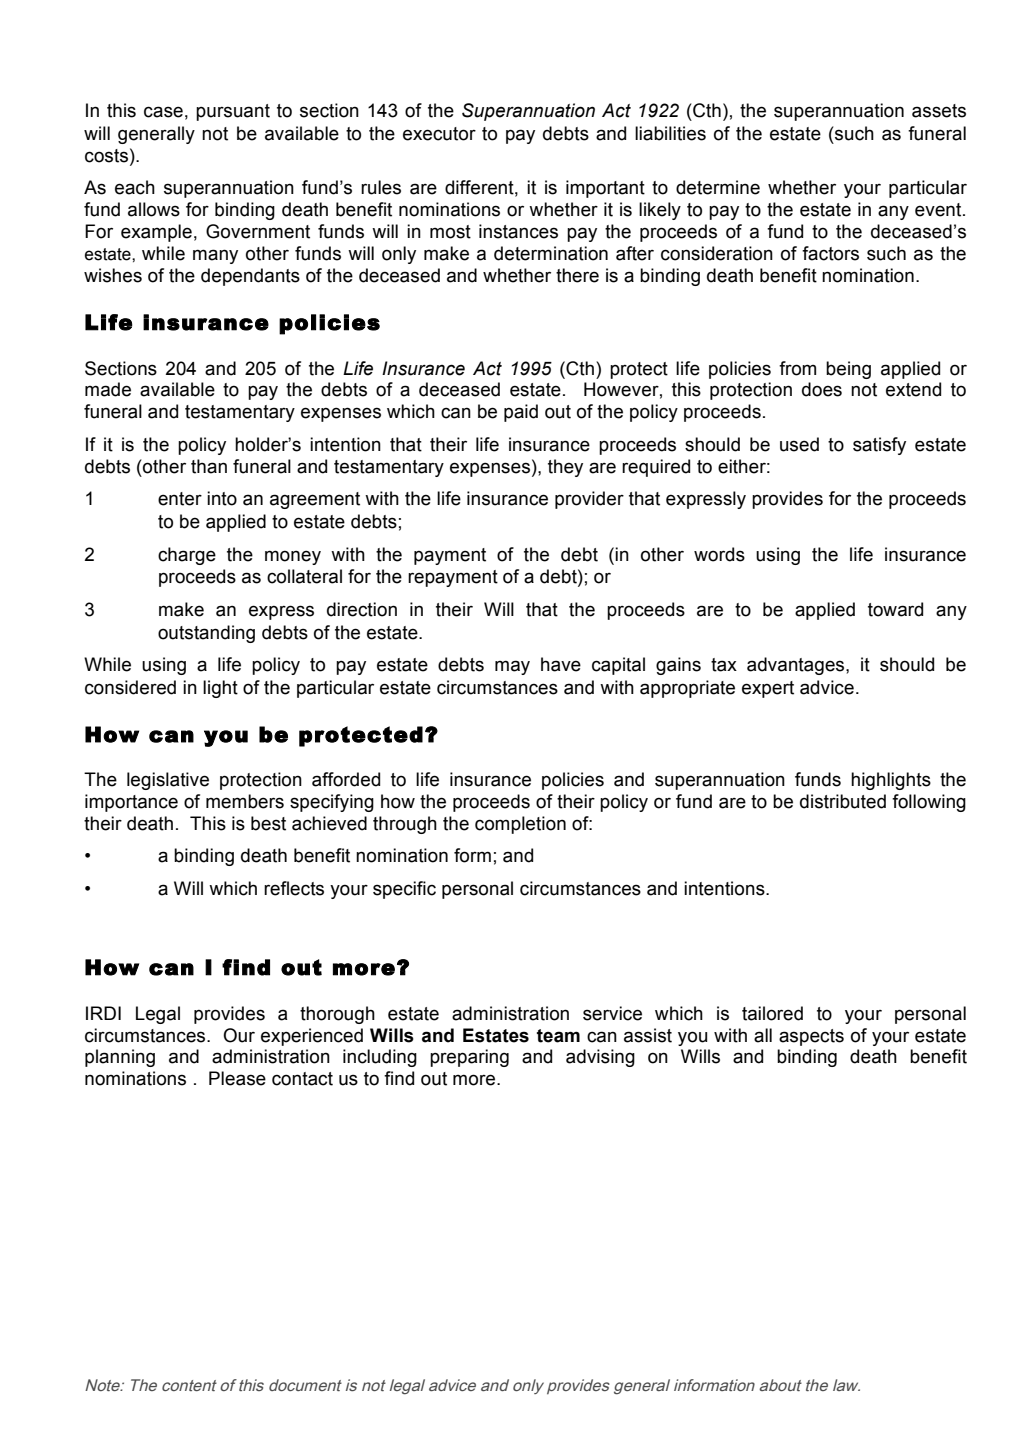 The image size is (1030, 1456). I want to click on executor, so click(439, 134).
